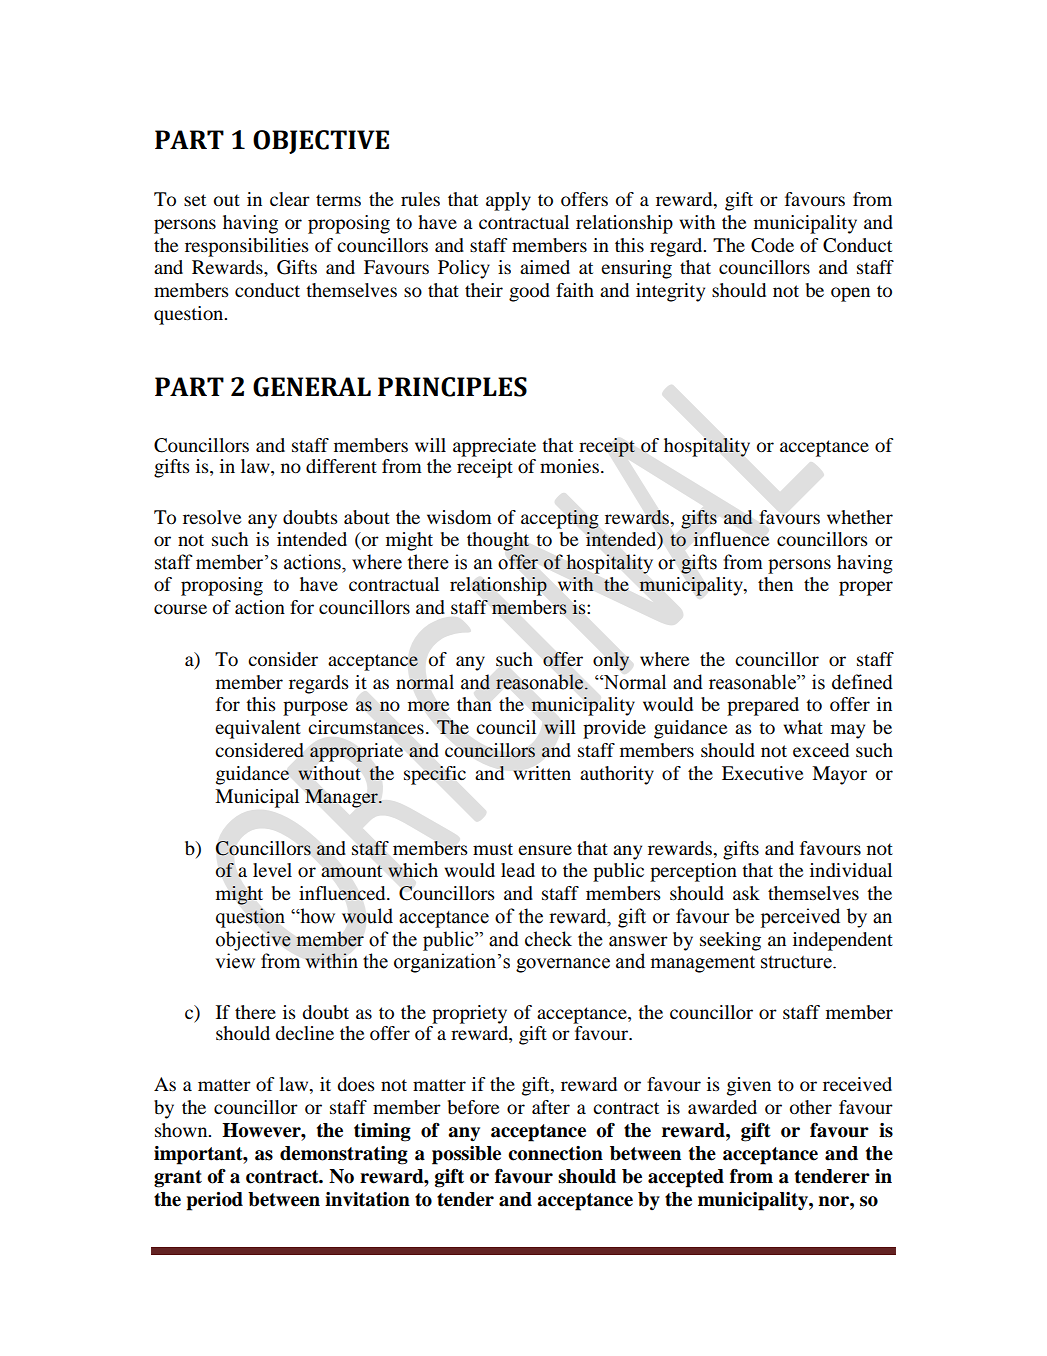 The image size is (1047, 1356). What do you see at coordinates (555, 1153) in the document?
I see `connection` at bounding box center [555, 1153].
